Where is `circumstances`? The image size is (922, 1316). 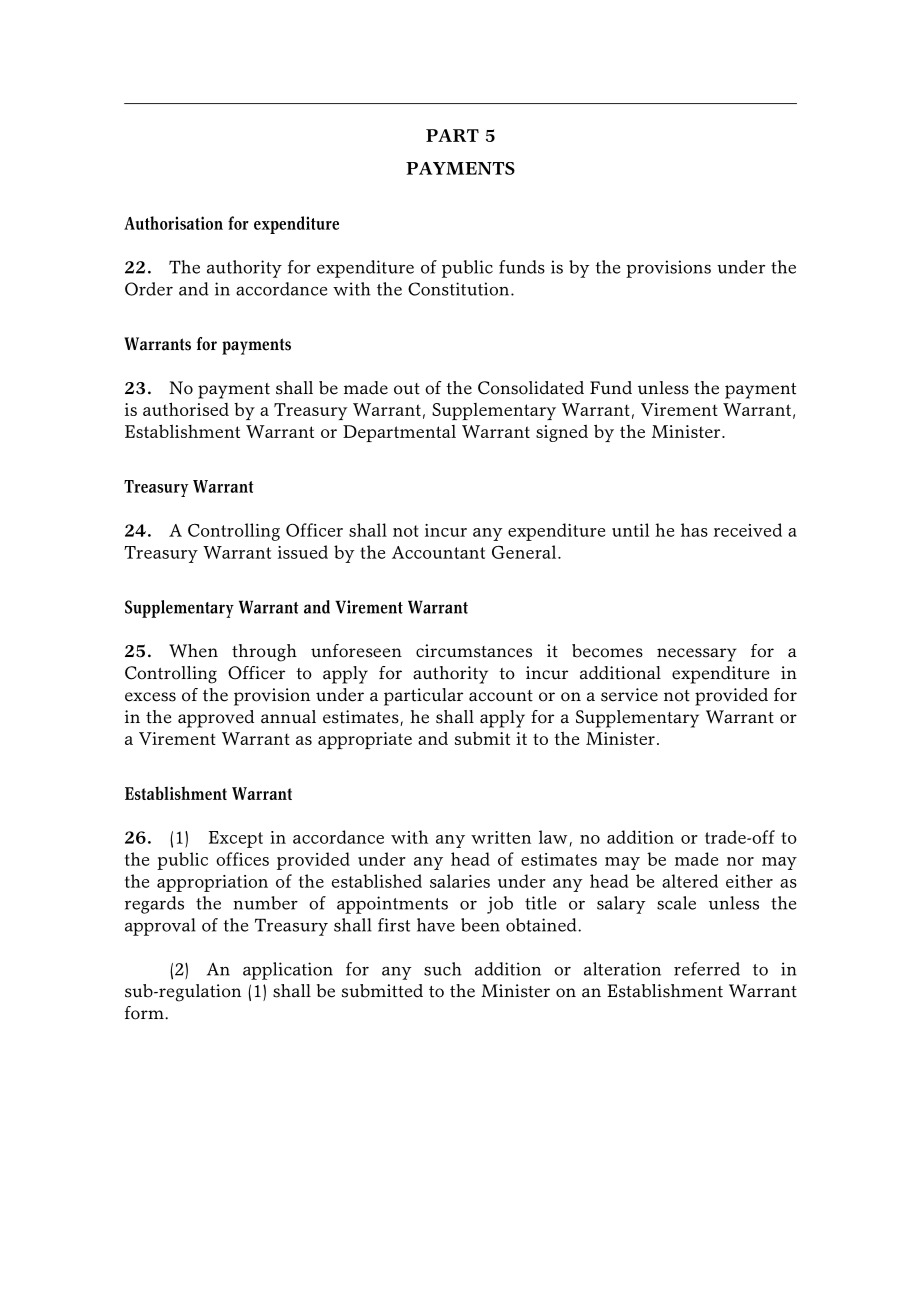
circumstances is located at coordinates (474, 651).
